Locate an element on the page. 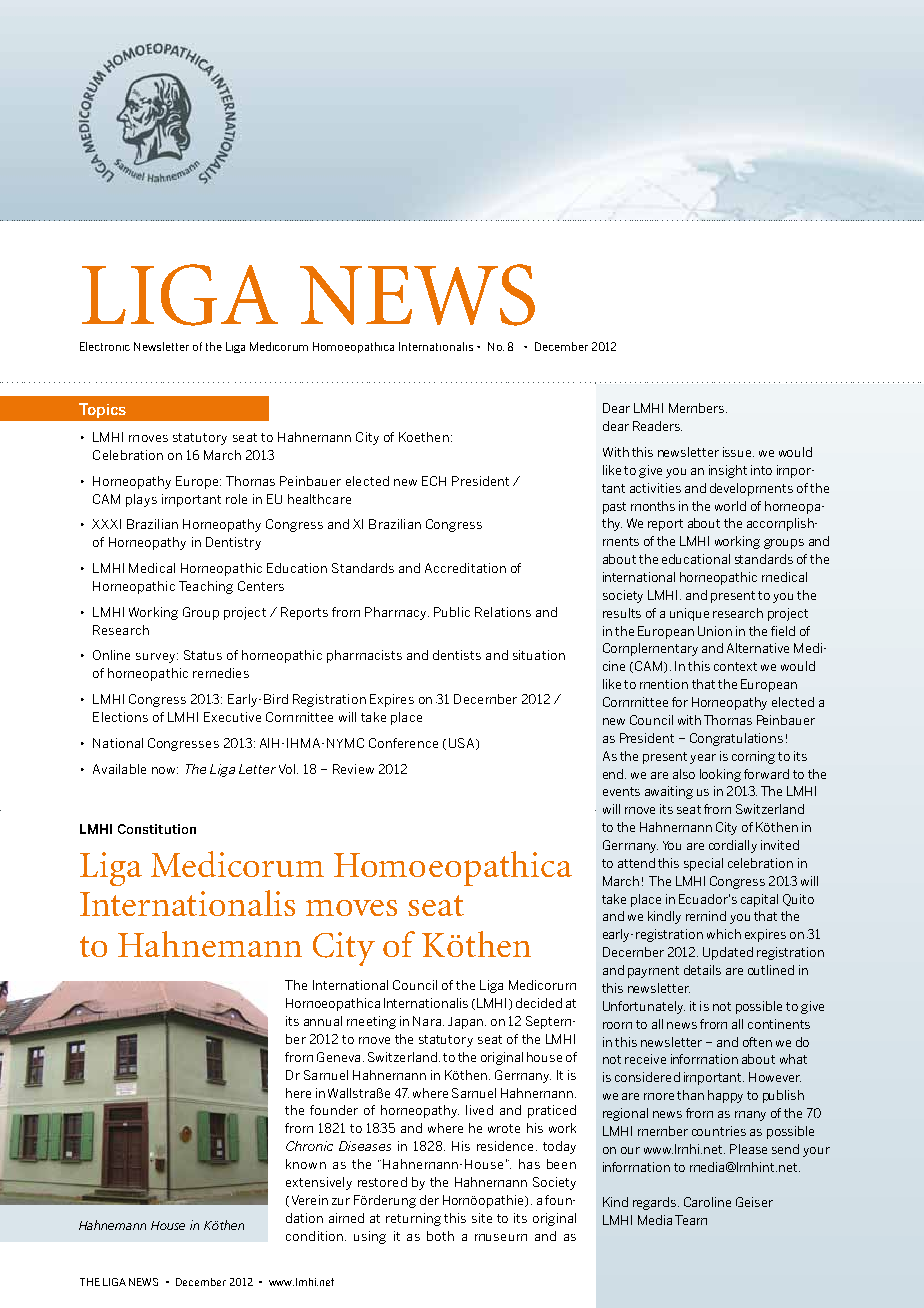 The height and width of the document is (1308, 924). Electronic is located at coordinates (105, 346).
